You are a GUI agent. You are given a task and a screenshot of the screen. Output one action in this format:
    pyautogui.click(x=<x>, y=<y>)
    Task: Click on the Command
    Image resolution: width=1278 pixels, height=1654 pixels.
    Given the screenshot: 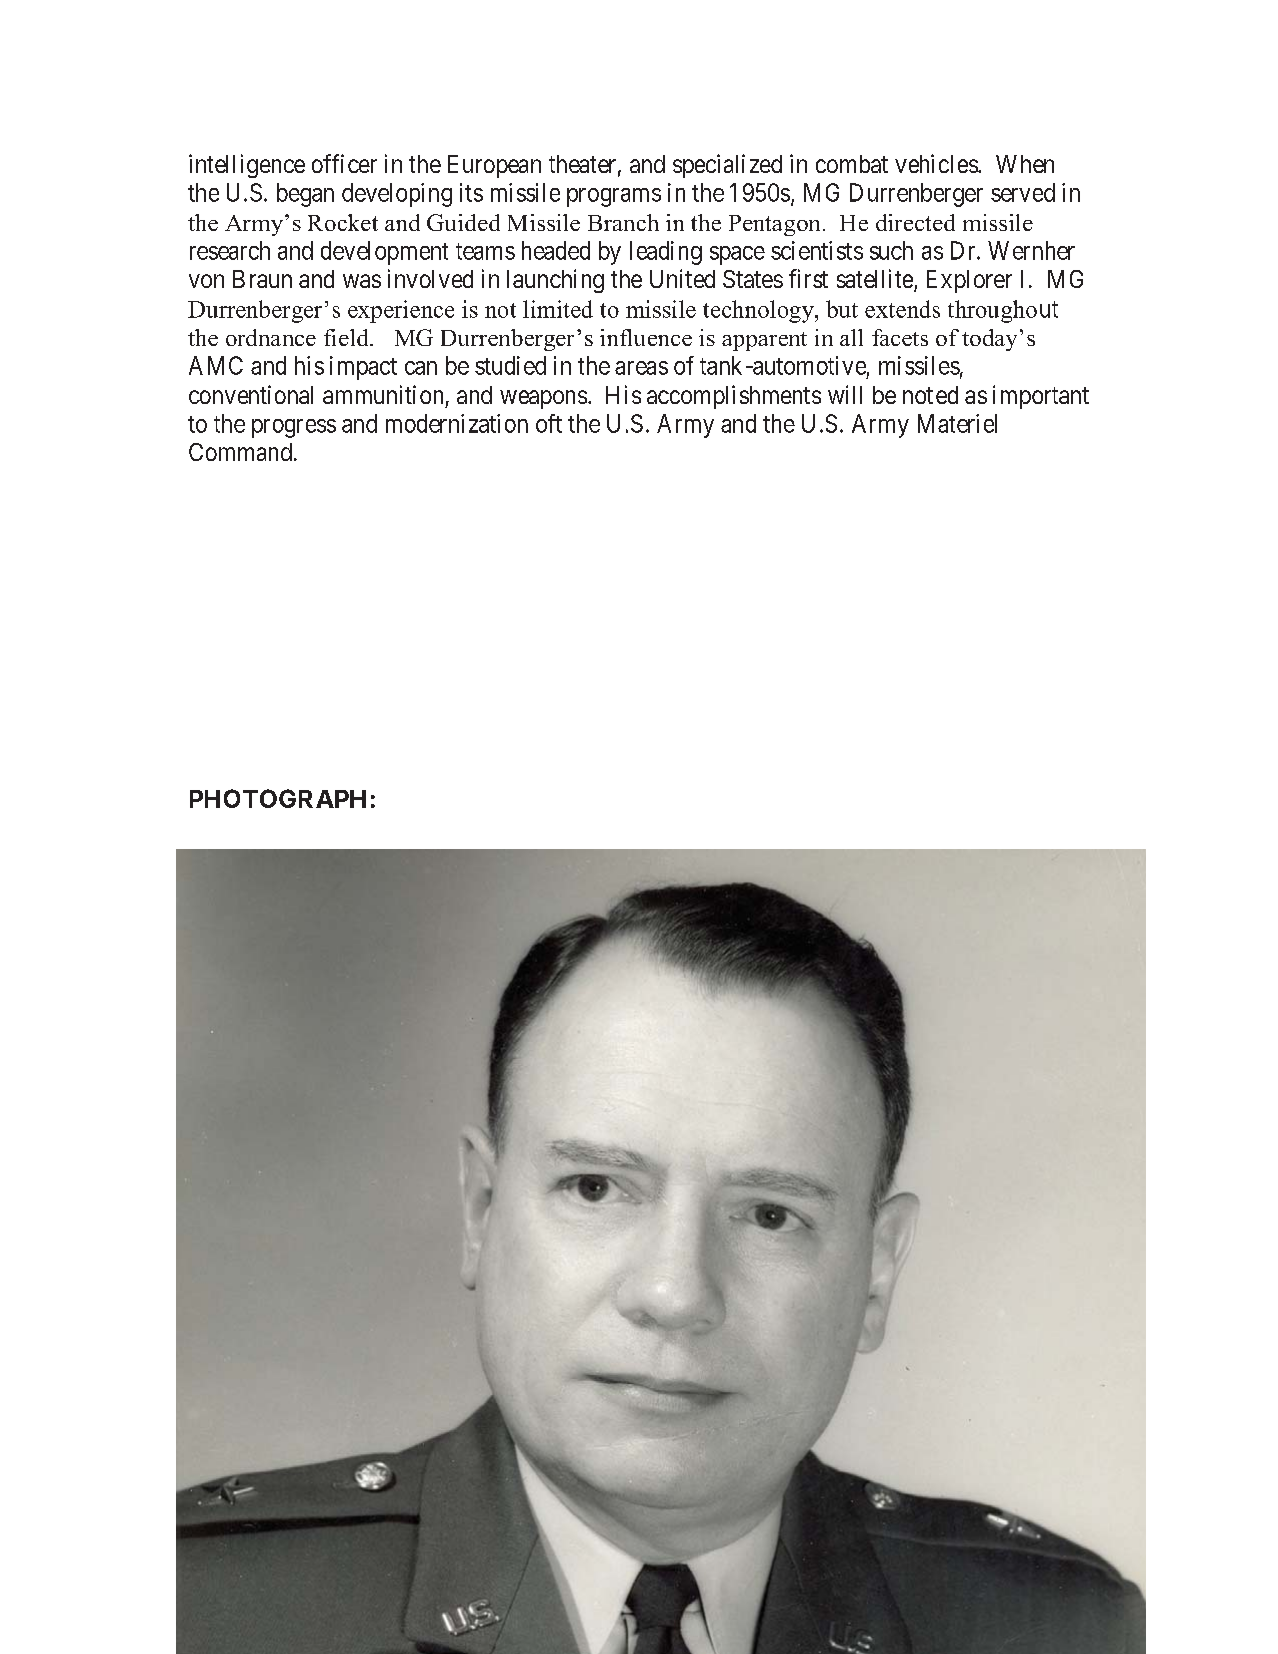 What is the action you would take?
    pyautogui.click(x=240, y=452)
